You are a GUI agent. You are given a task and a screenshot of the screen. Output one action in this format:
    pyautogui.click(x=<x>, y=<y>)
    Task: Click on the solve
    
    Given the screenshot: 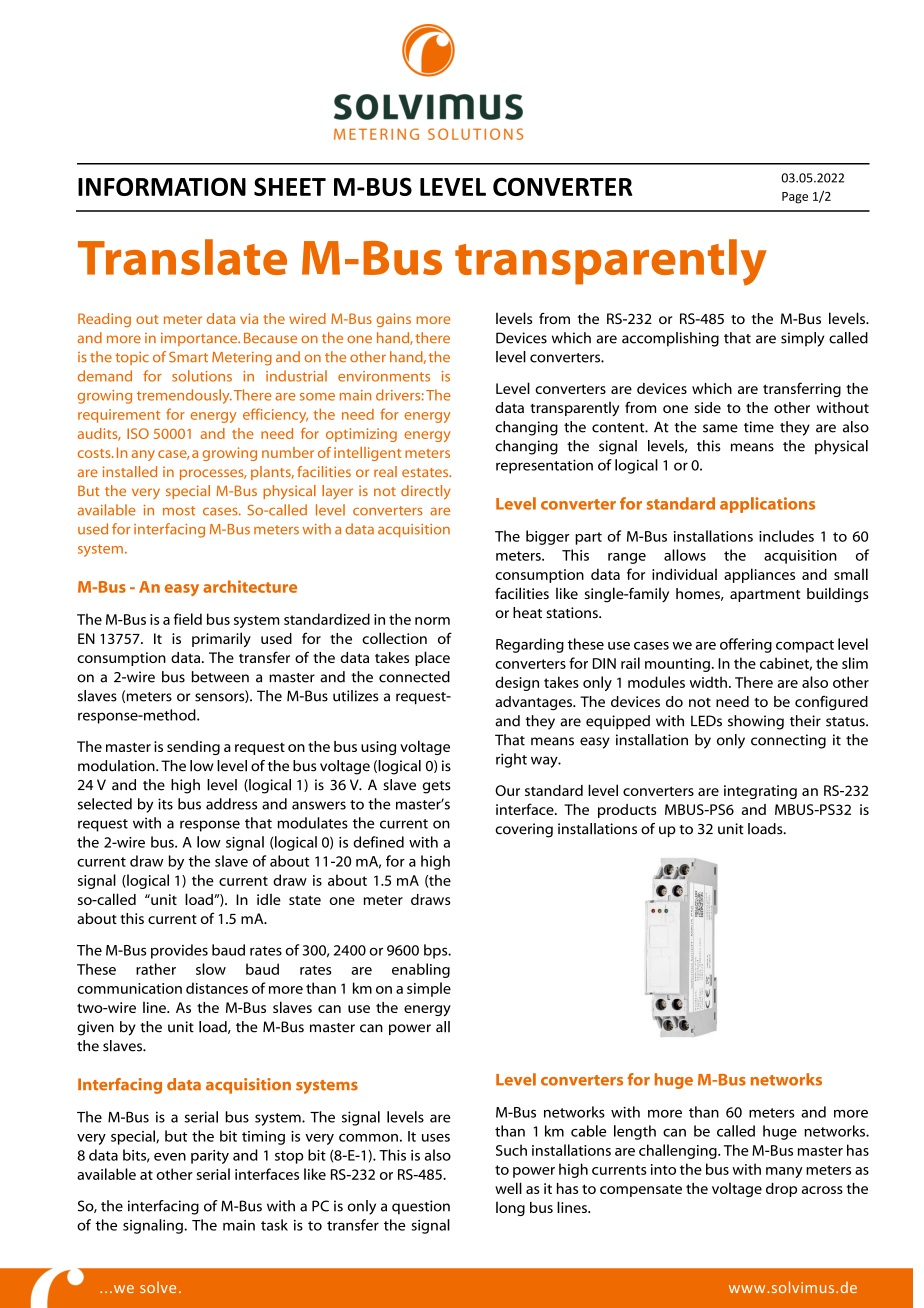 What is the action you would take?
    pyautogui.click(x=158, y=1287)
